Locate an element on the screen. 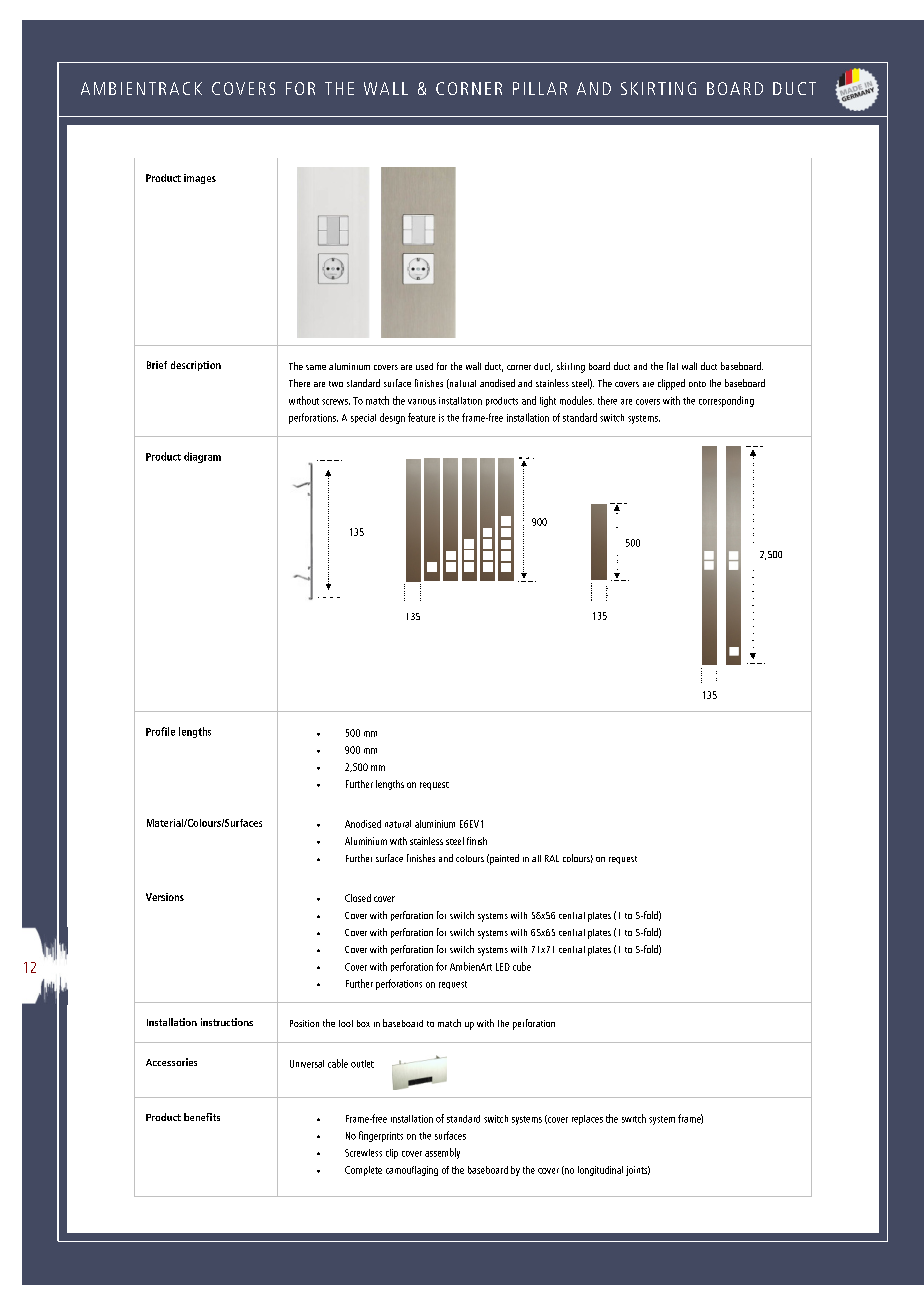 The image size is (924, 1308). flat is located at coordinates (672, 366).
